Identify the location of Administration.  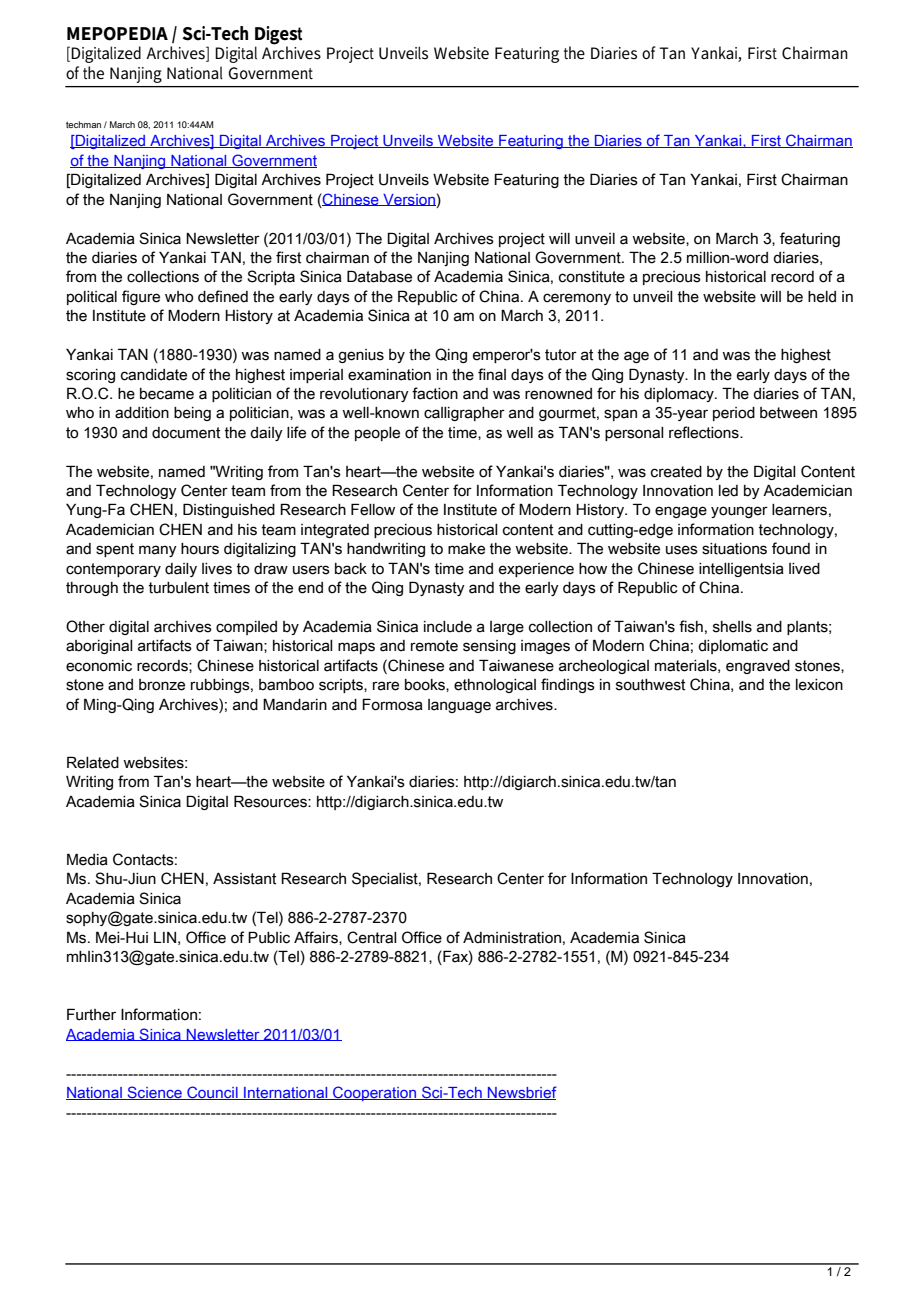
(512, 938).
